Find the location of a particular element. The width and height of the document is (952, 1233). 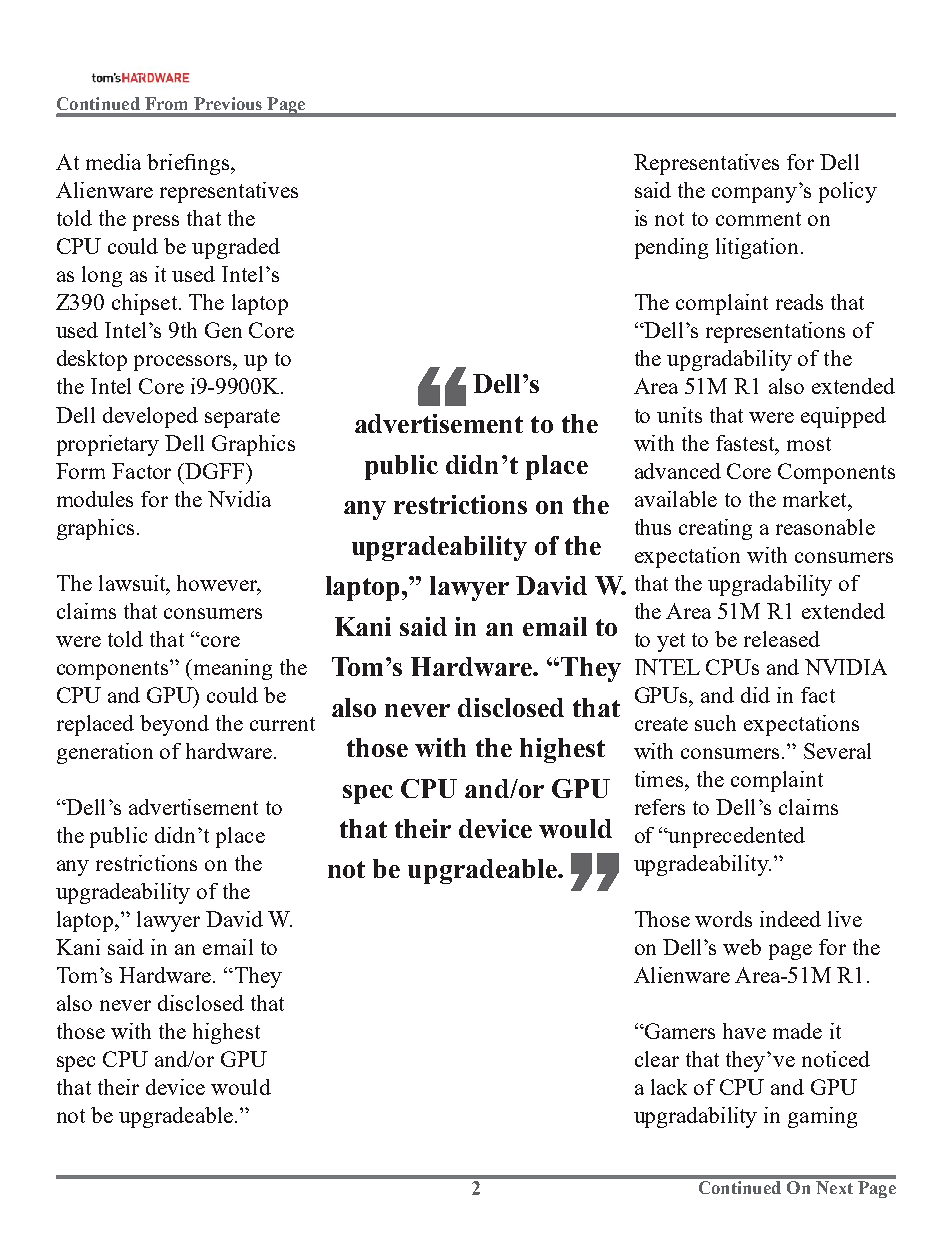

chipset is located at coordinates (146, 304).
